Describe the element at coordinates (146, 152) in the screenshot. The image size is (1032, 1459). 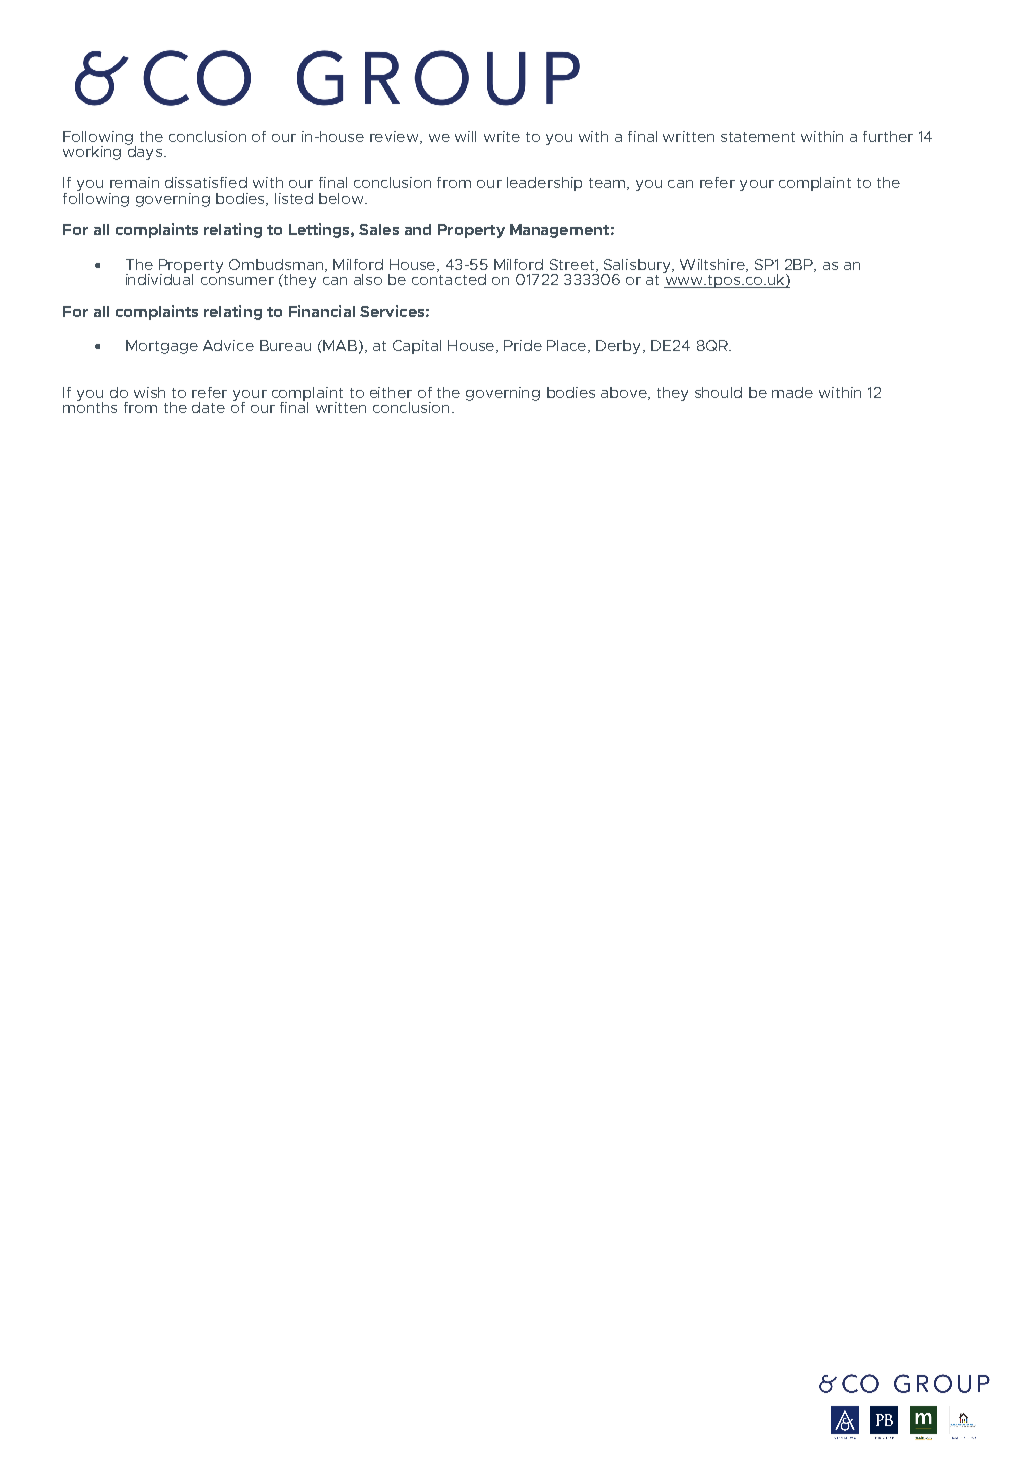
I see `days` at that location.
